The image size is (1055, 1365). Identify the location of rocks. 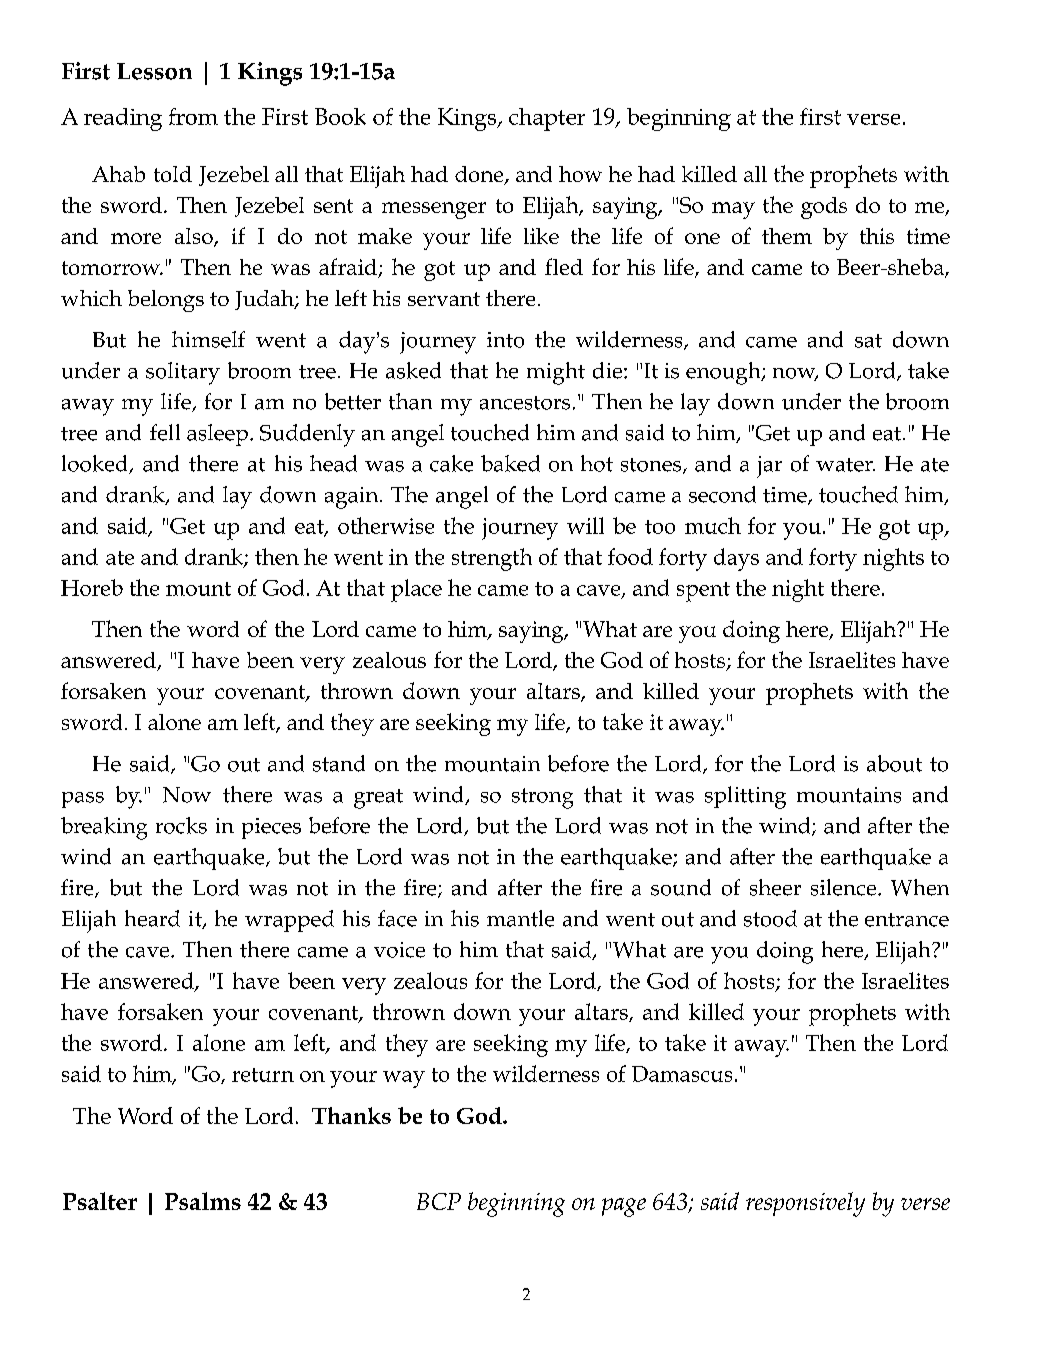
(181, 825).
